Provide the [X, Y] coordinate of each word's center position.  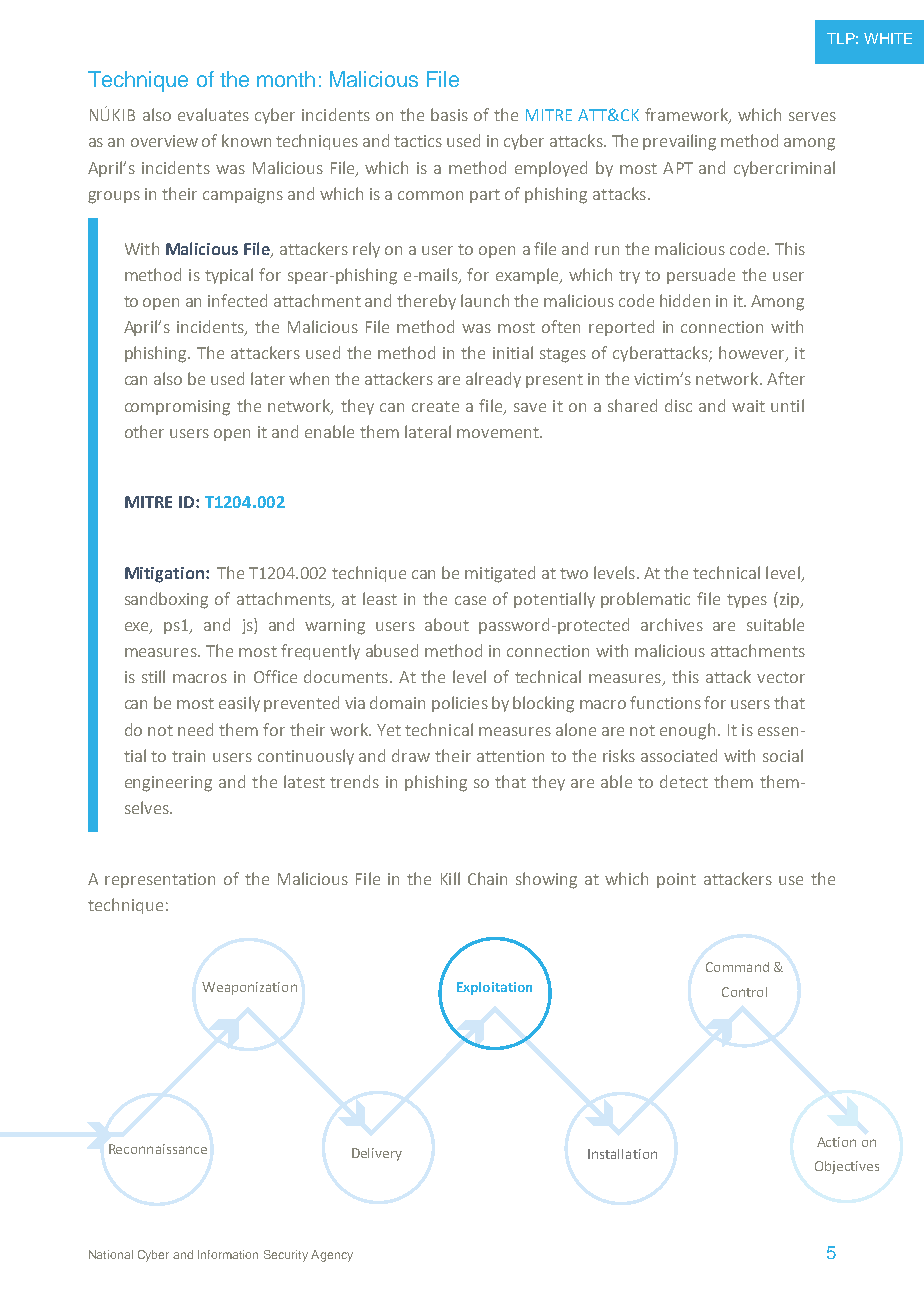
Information [228, 1254]
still [153, 676]
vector [781, 677]
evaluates [213, 114]
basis [449, 114]
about [447, 624]
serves [812, 116]
